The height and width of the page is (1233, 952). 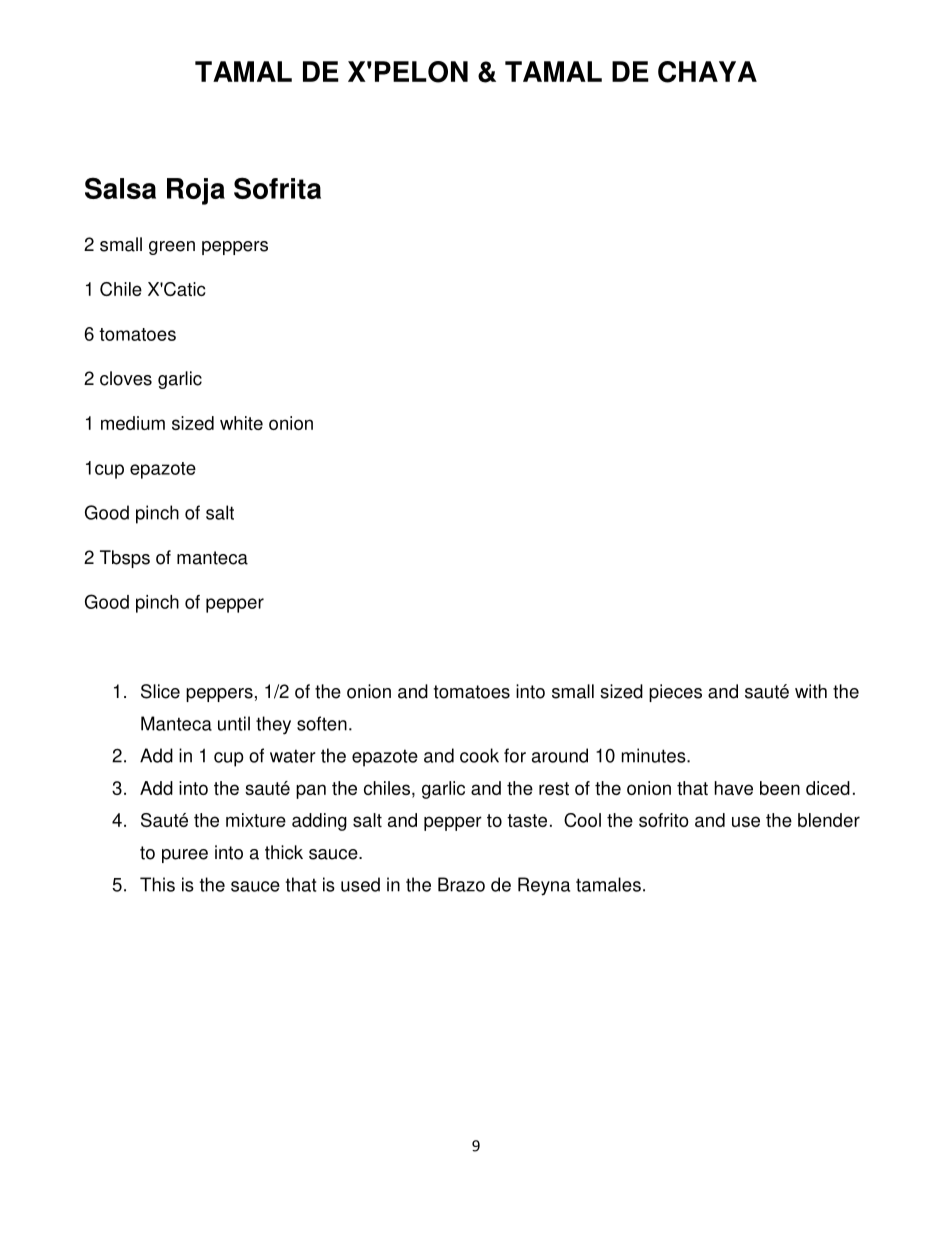 I want to click on minutes, so click(x=655, y=755).
